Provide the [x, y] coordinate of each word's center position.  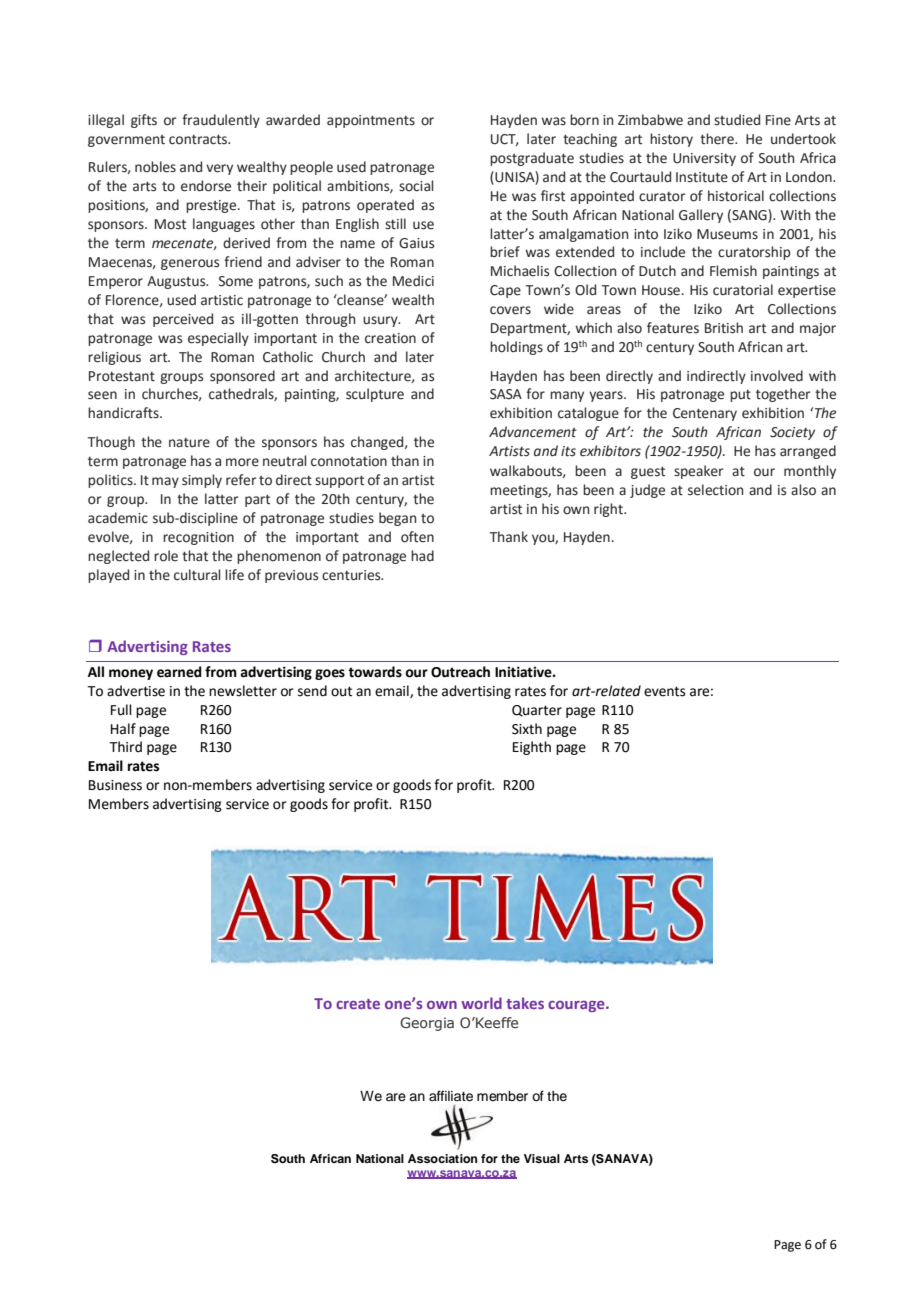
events [665, 691]
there [718, 139]
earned [179, 672]
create [358, 1004]
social [416, 186]
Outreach [460, 672]
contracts [199, 139]
